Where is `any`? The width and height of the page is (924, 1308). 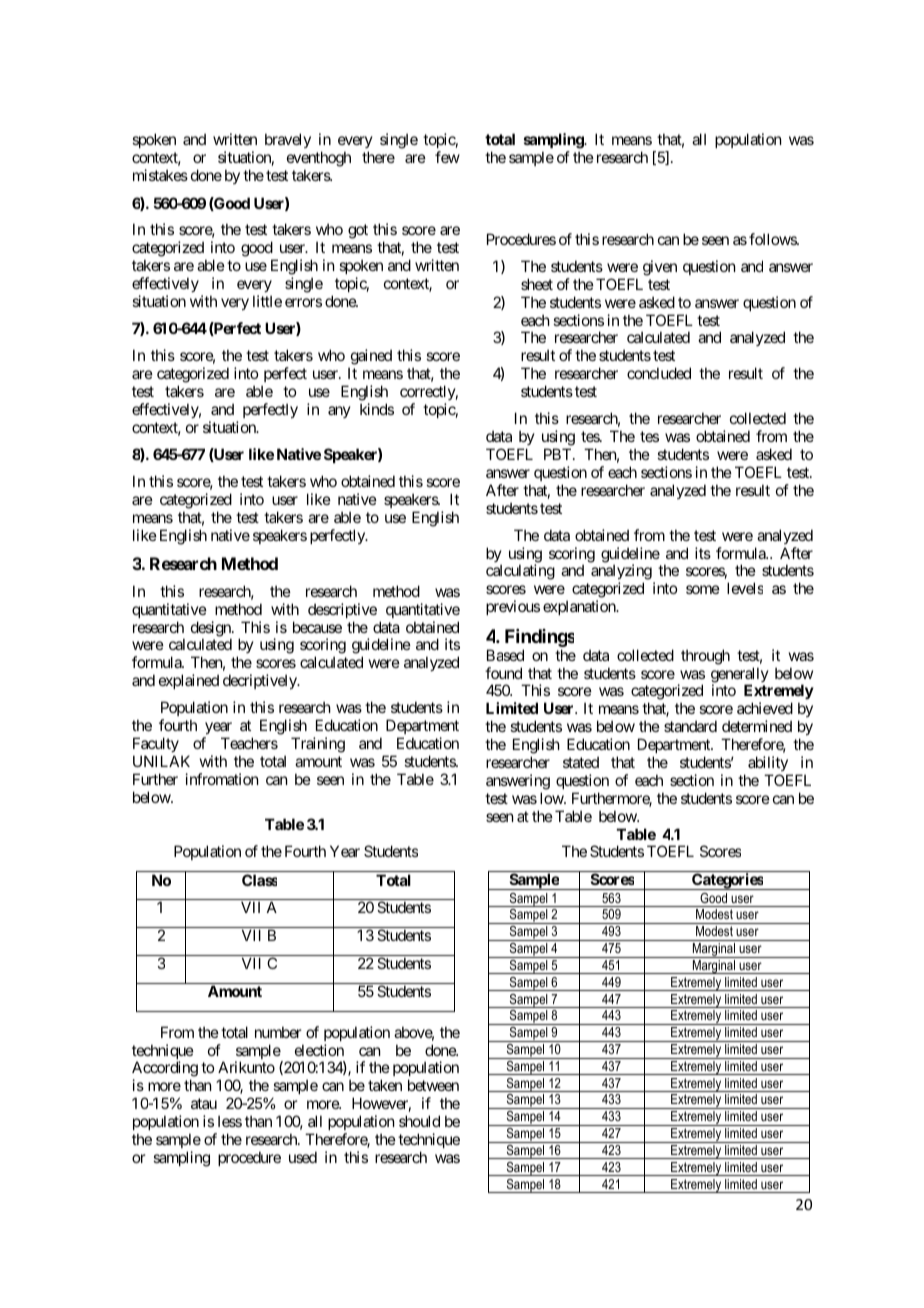
any is located at coordinates (339, 412).
